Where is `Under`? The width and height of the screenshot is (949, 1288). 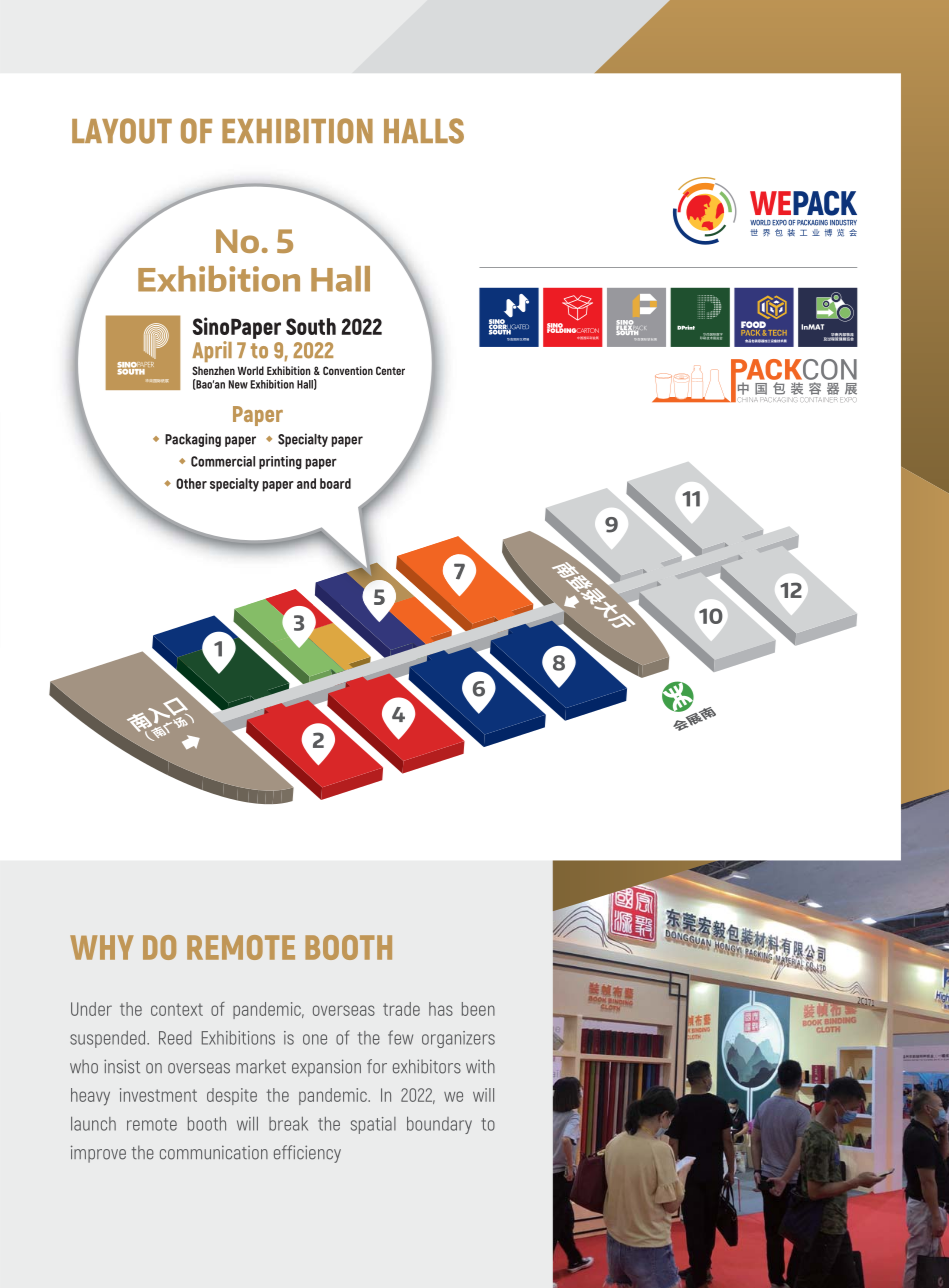
Under is located at coordinates (91, 1009).
